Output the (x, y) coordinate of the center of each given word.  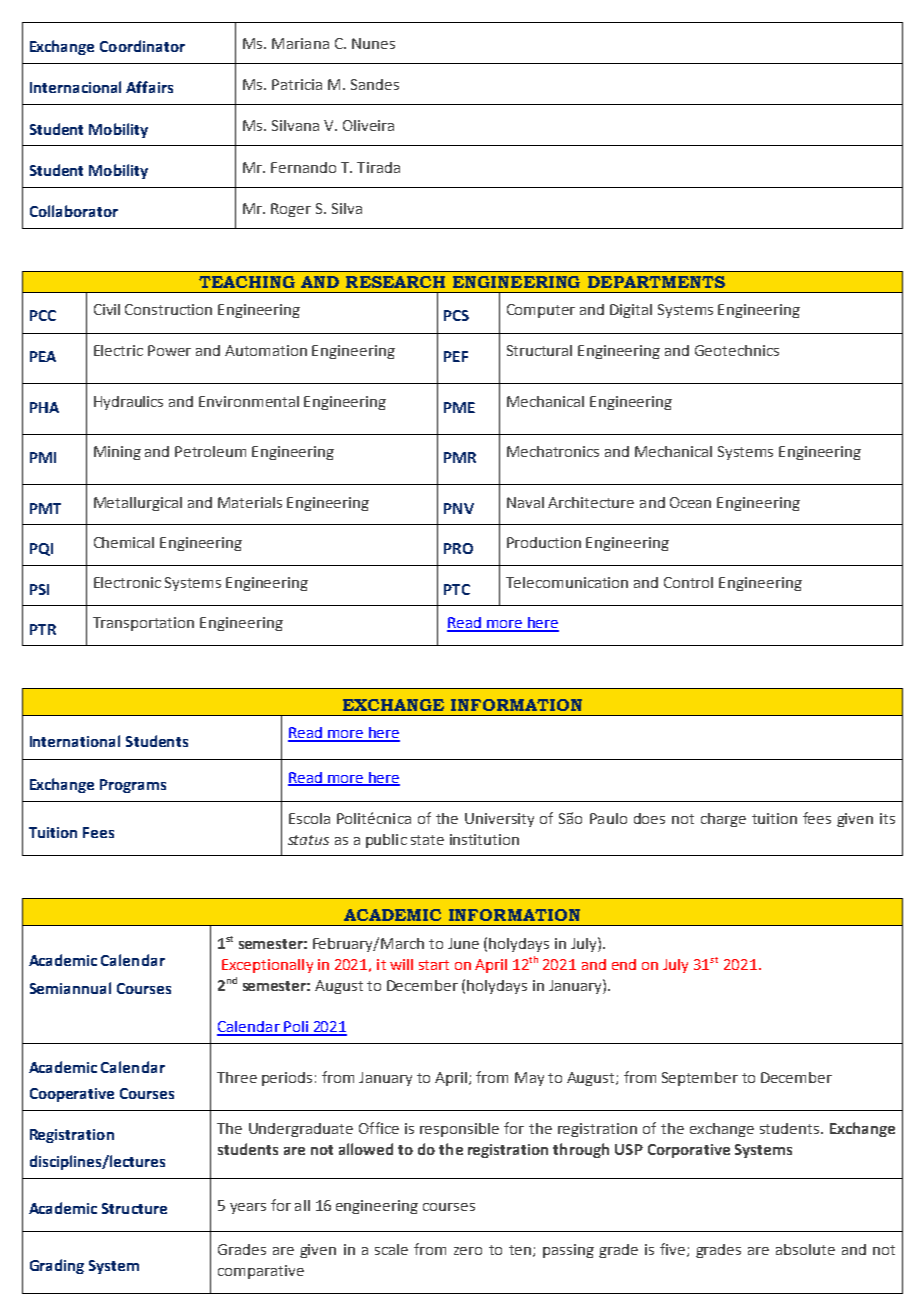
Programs (133, 786)
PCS (456, 315)
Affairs (149, 87)
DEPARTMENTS (656, 282)
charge (723, 820)
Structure (134, 1208)
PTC (457, 589)
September (700, 1079)
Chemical (124, 542)
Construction (168, 309)
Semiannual (70, 988)
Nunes (373, 43)
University (499, 820)
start (434, 965)
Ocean (690, 502)
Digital (631, 311)
